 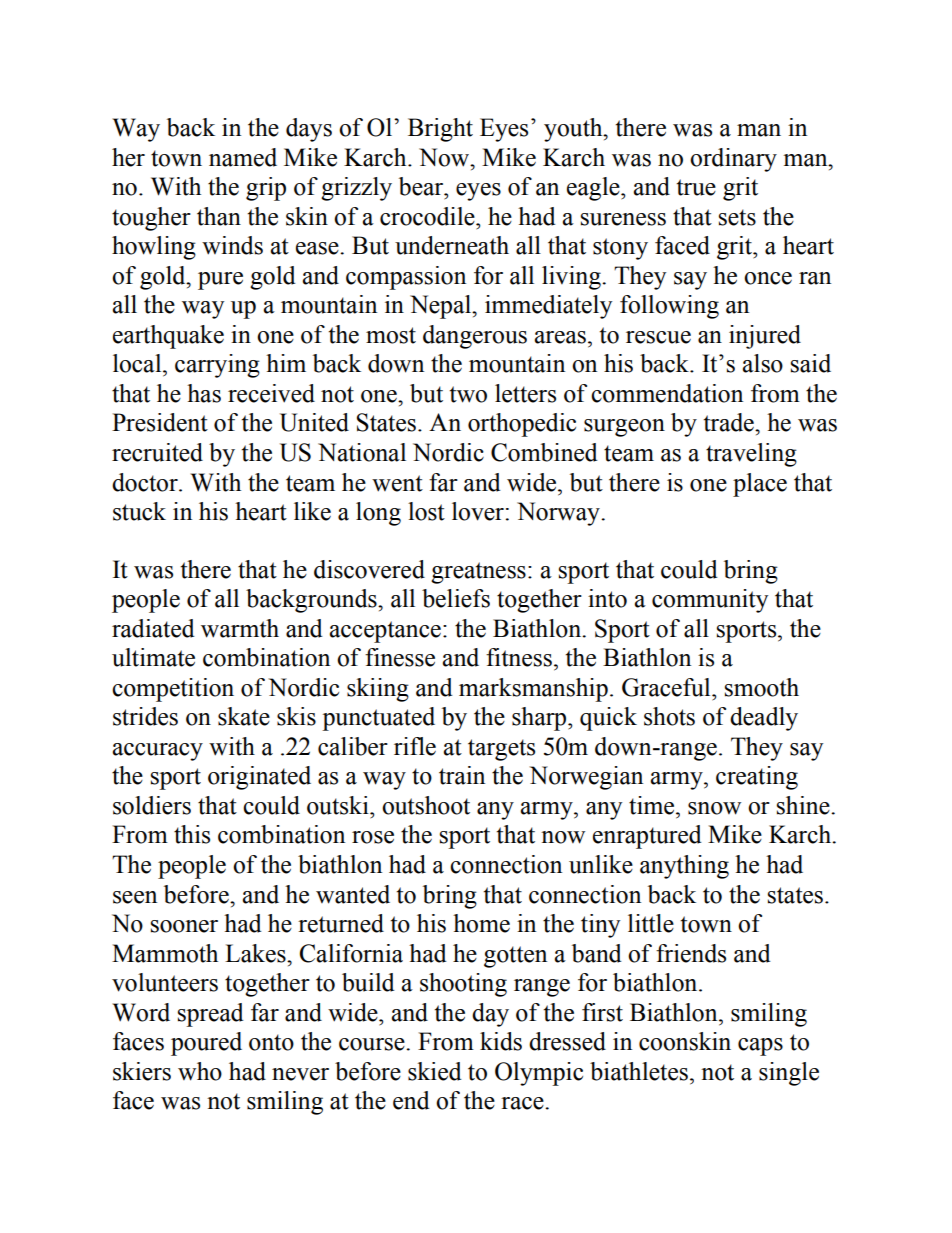 I want to click on ordinary, so click(x=733, y=160).
